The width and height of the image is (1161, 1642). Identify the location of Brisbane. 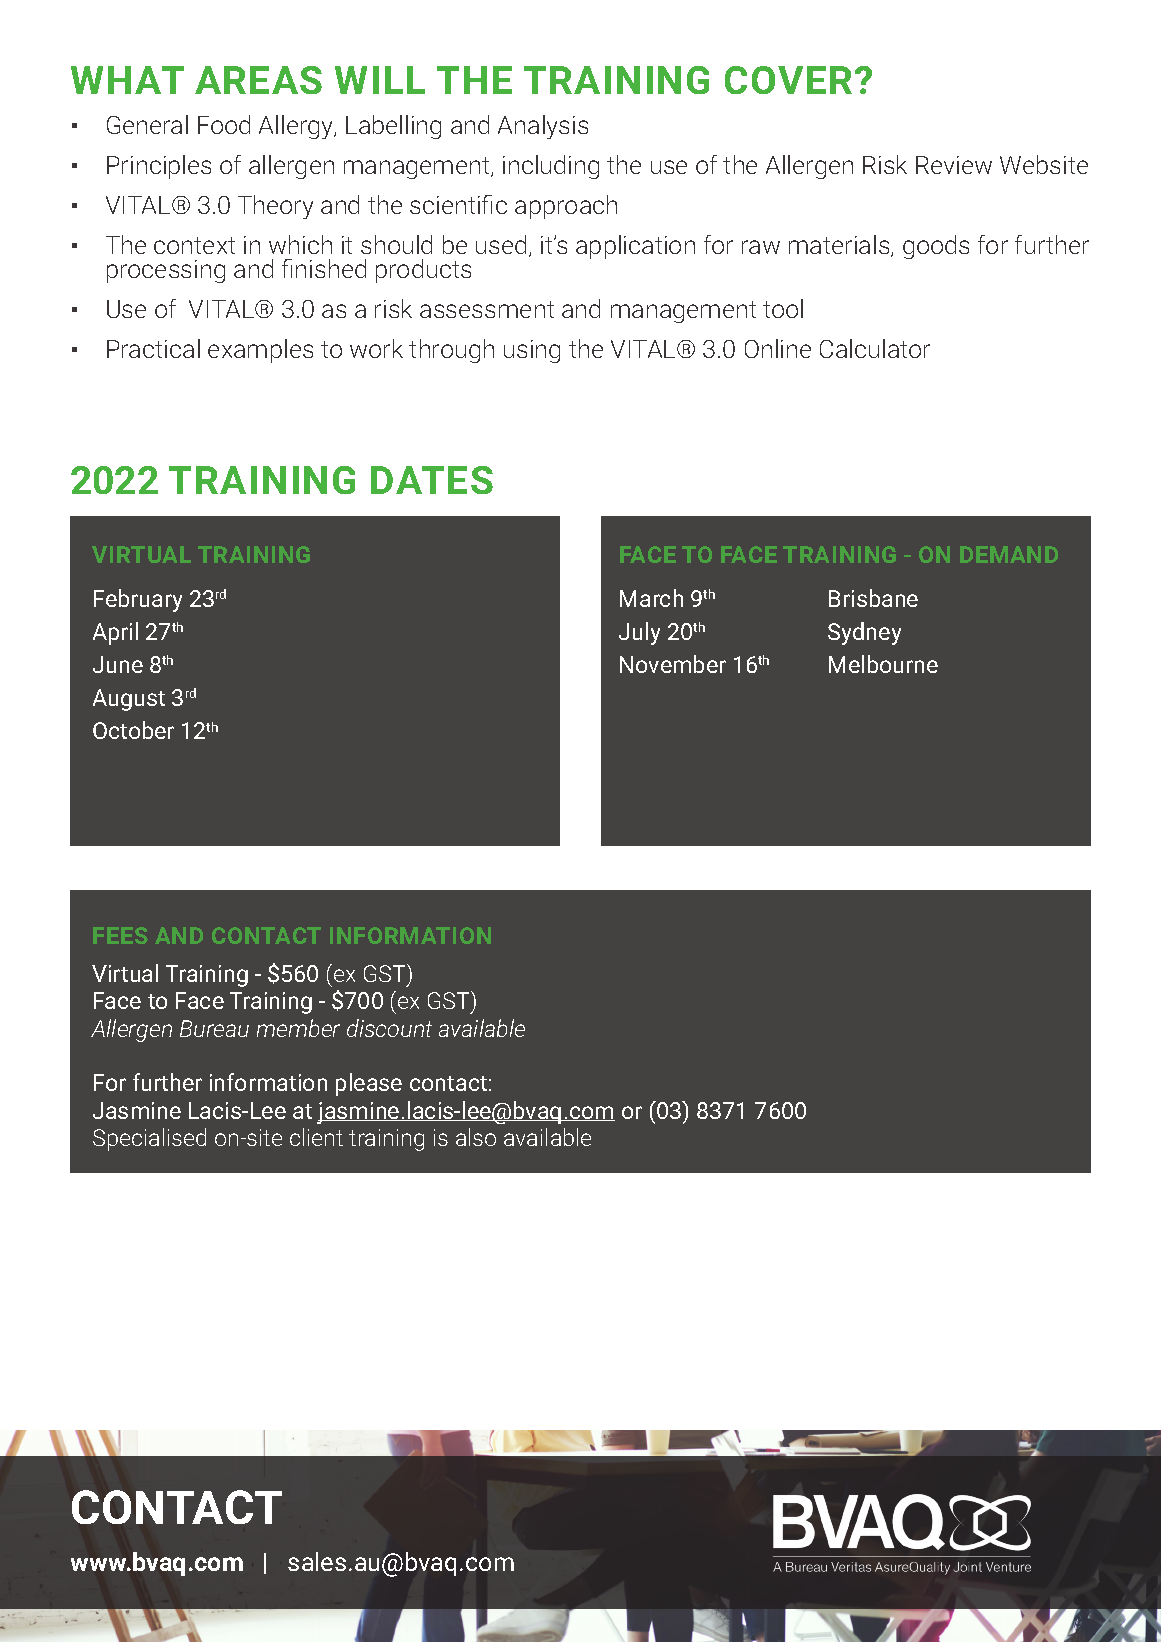
(873, 598).
